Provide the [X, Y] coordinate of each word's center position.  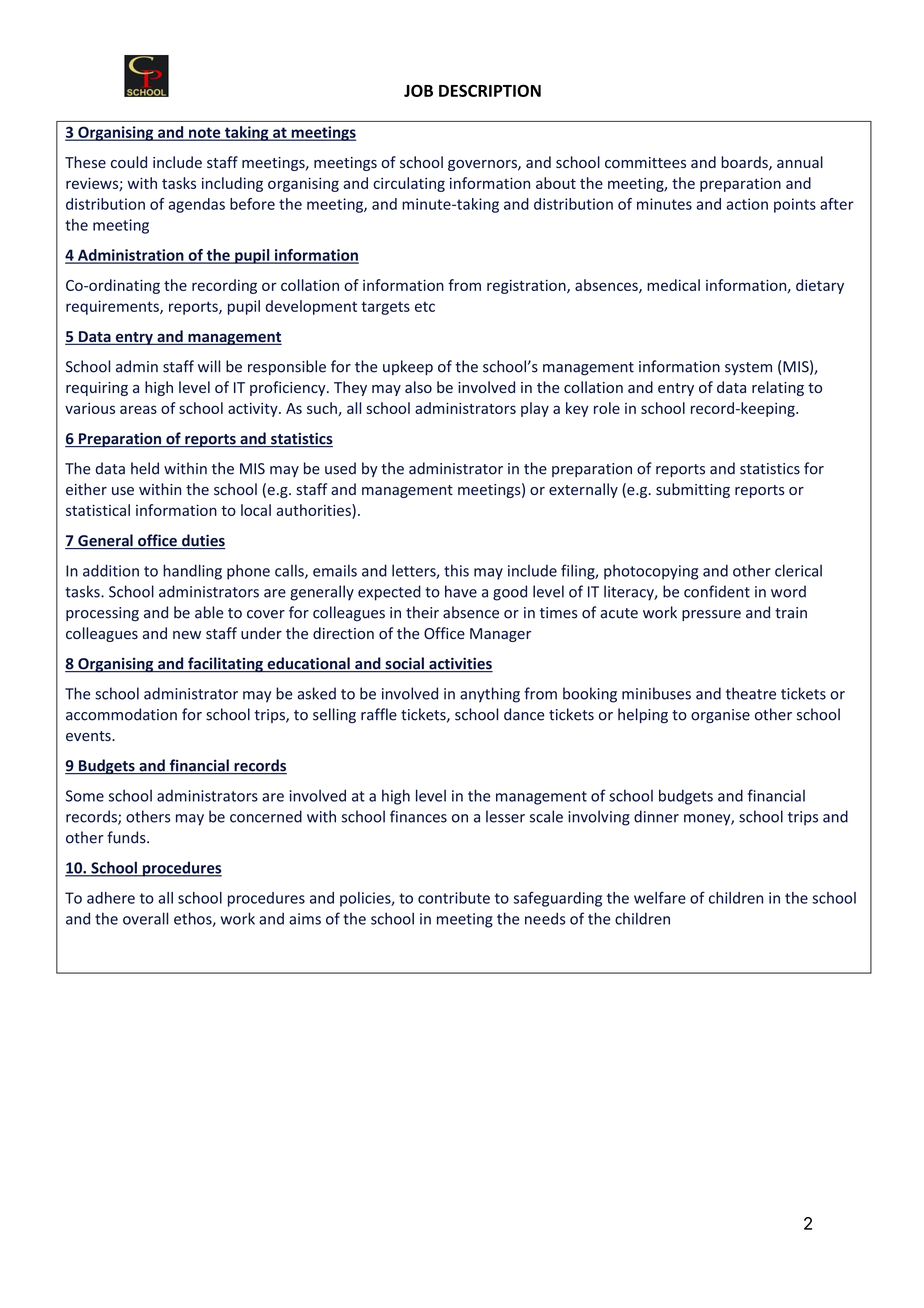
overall [145, 918]
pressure [711, 615]
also [418, 387]
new [187, 635]
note [205, 133]
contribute [454, 898]
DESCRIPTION [490, 90]
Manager [500, 635]
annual [800, 162]
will [209, 366]
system [748, 368]
